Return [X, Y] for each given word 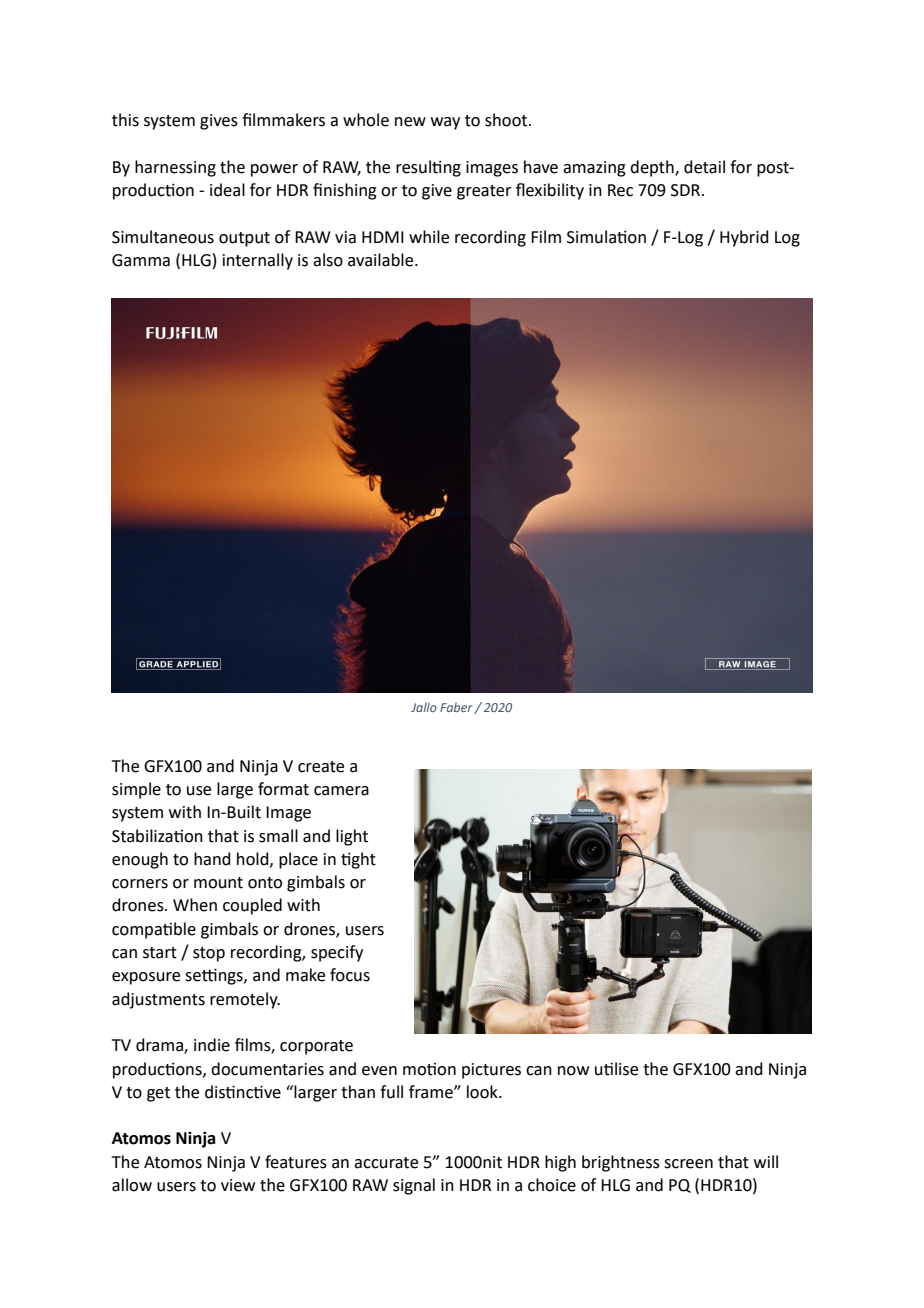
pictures [491, 1071]
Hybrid [744, 238]
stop [209, 954]
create [321, 767]
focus [350, 975]
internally [258, 261]
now [573, 1071]
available [382, 260]
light [352, 837]
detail [704, 167]
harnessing [175, 168]
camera [341, 791]
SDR [685, 190]
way [445, 123]
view [238, 1185]
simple [136, 790]
